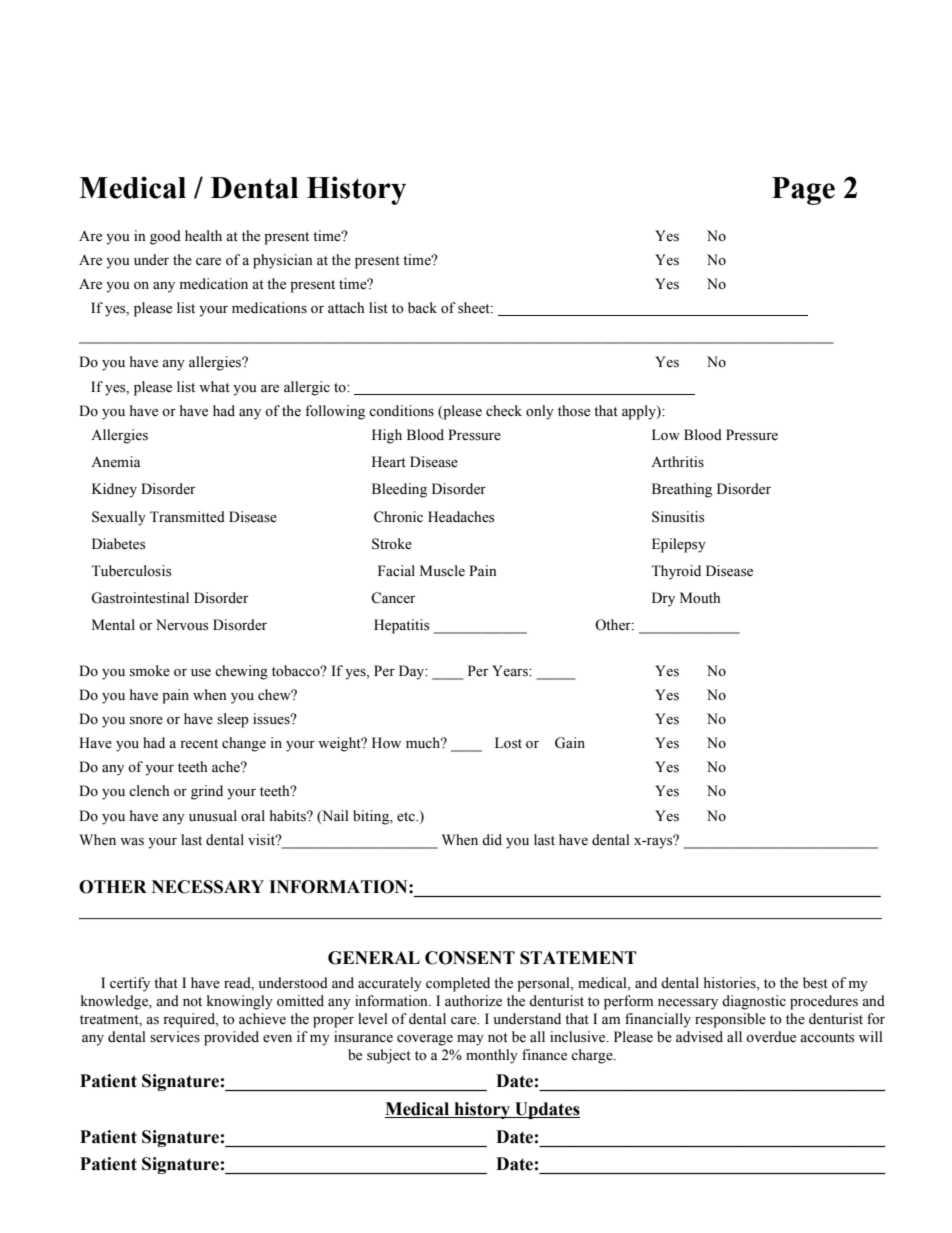 This screenshot has height=1233, width=952. Describe the element at coordinates (199, 744) in the screenshot. I see `recent` at that location.
